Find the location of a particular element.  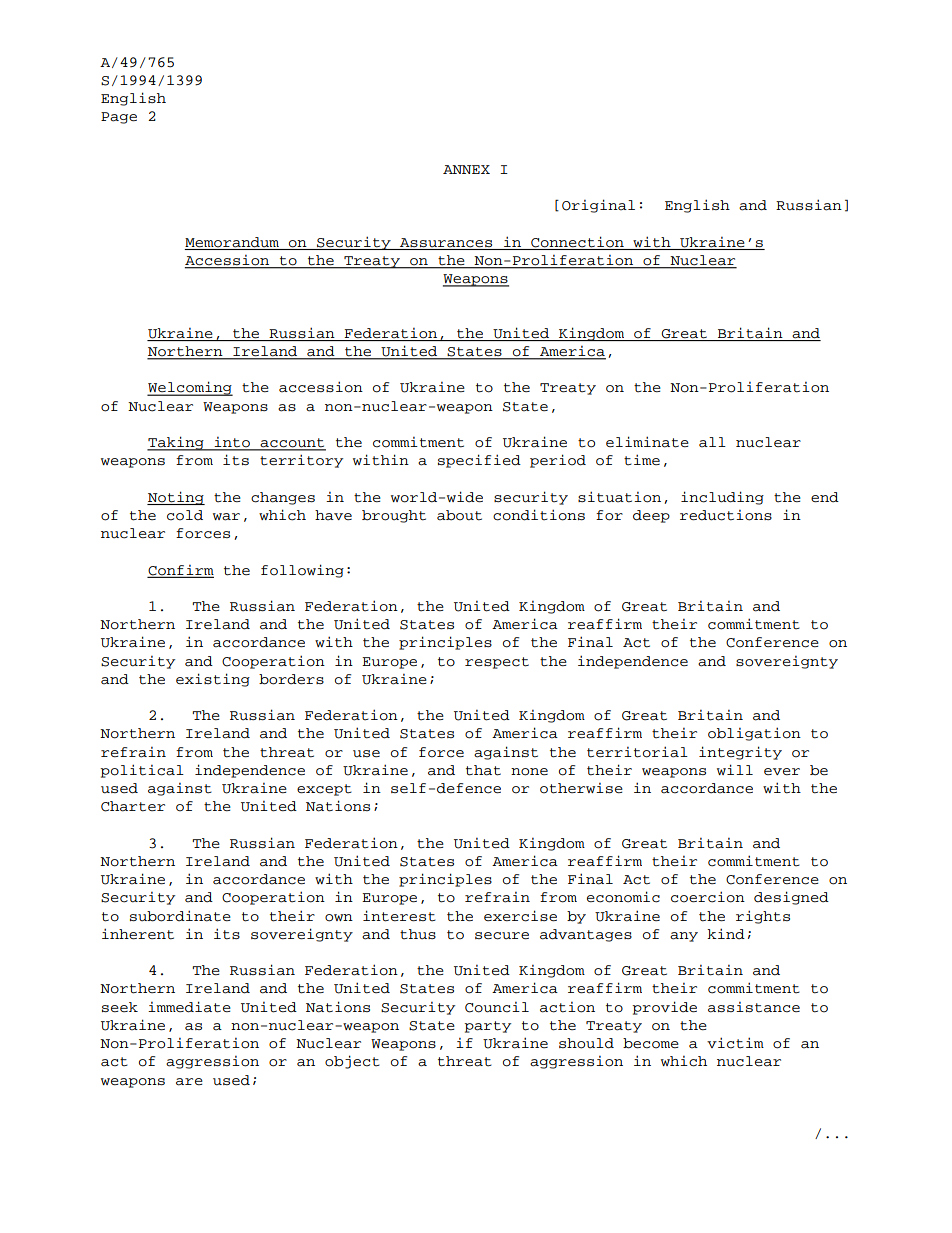

specified is located at coordinates (479, 461).
